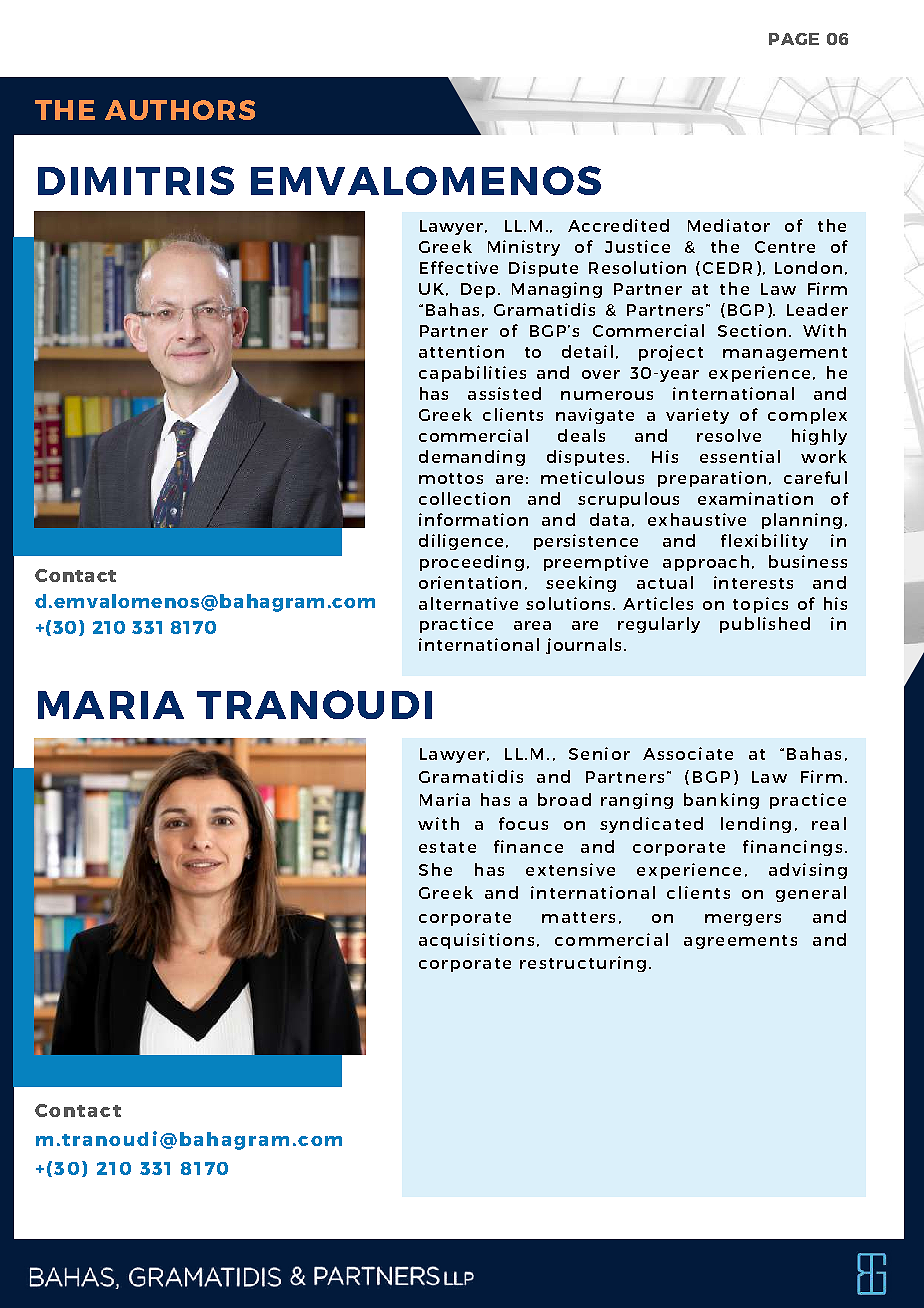 The width and height of the screenshot is (924, 1308). I want to click on alternative, so click(468, 603).
